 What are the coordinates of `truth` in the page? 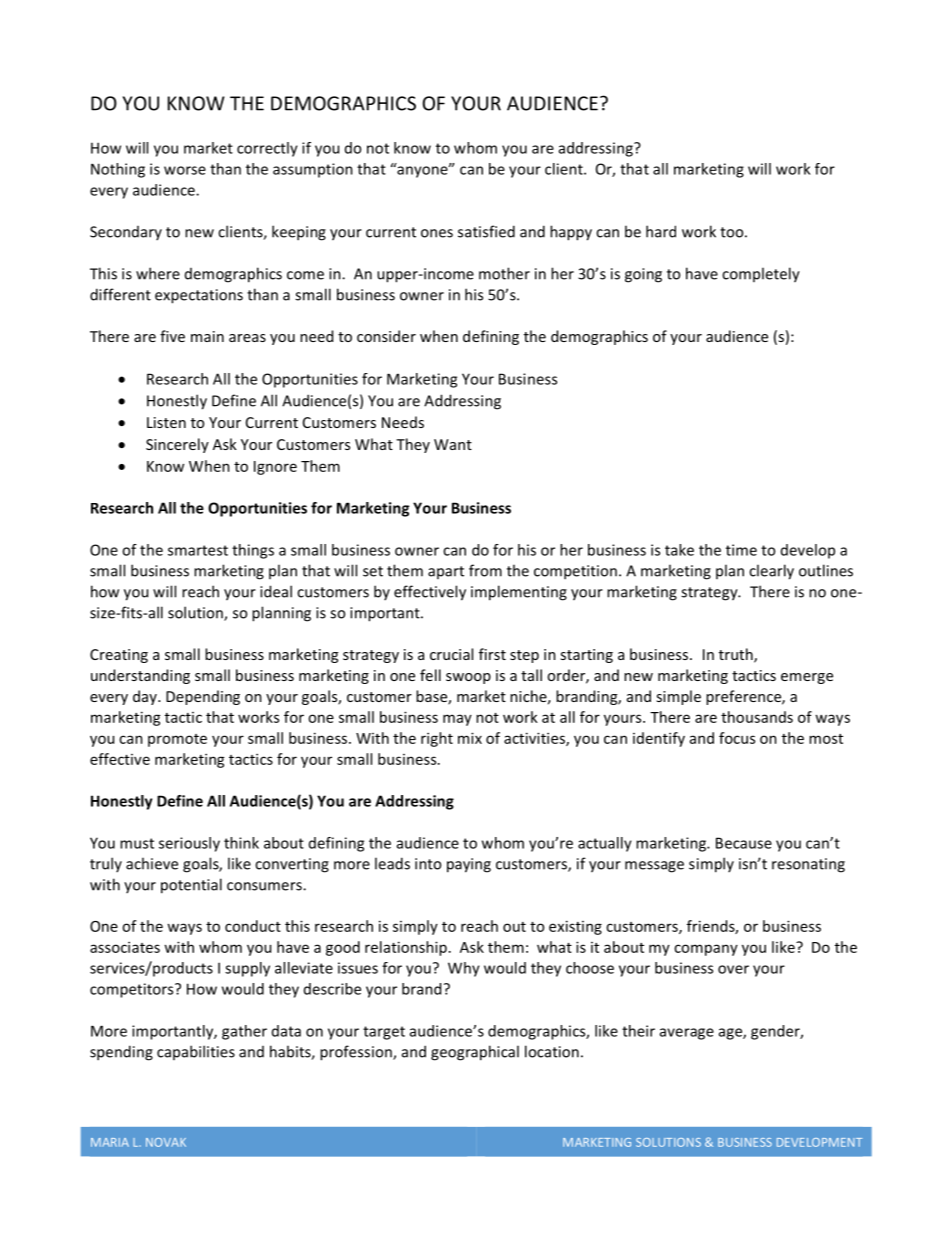 It's located at (737, 655).
